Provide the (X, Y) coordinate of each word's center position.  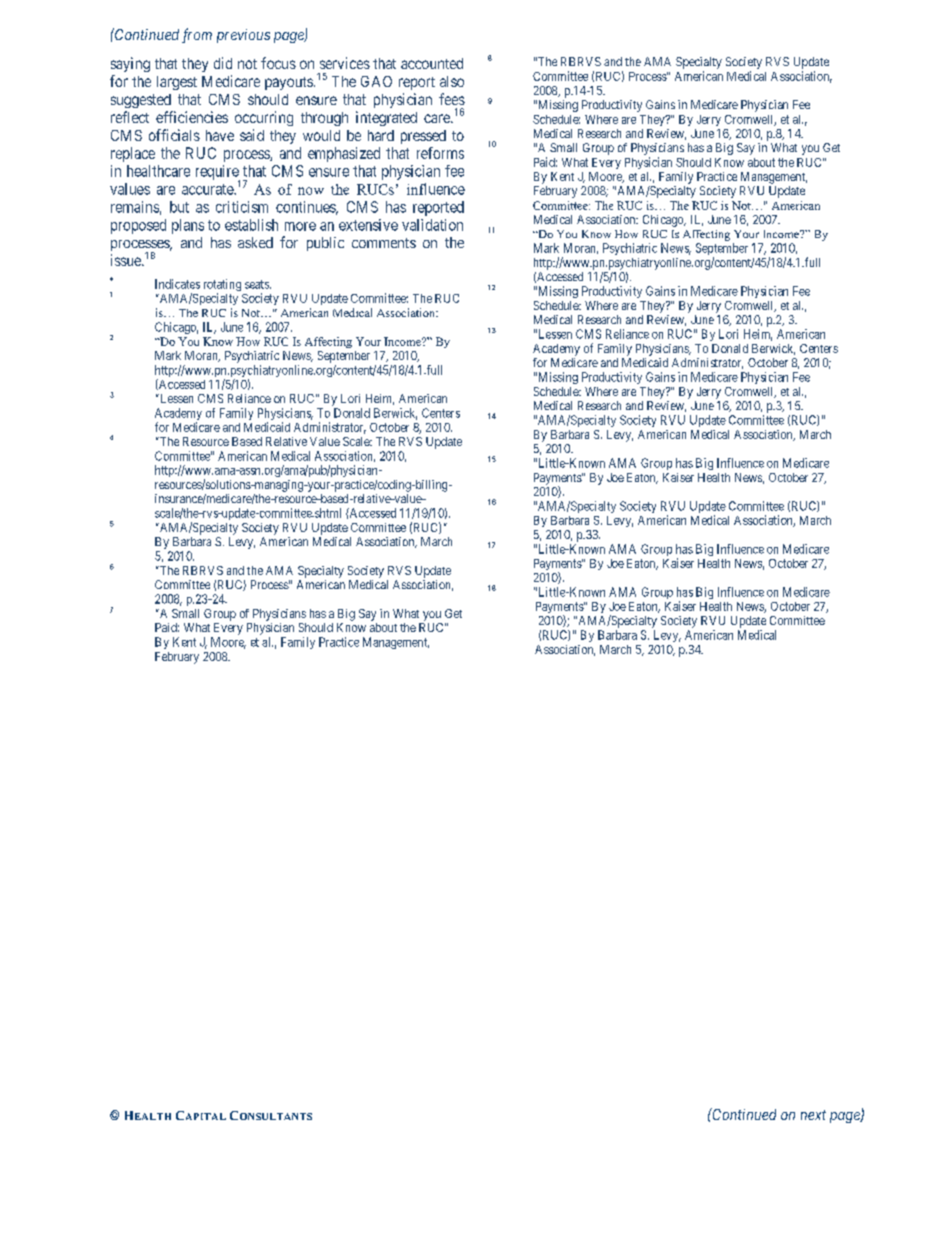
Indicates (177, 284)
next (813, 1115)
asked (255, 242)
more (300, 226)
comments (384, 243)
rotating (222, 286)
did (223, 63)
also (452, 81)
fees (452, 99)
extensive (368, 225)
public (325, 244)
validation (432, 225)
